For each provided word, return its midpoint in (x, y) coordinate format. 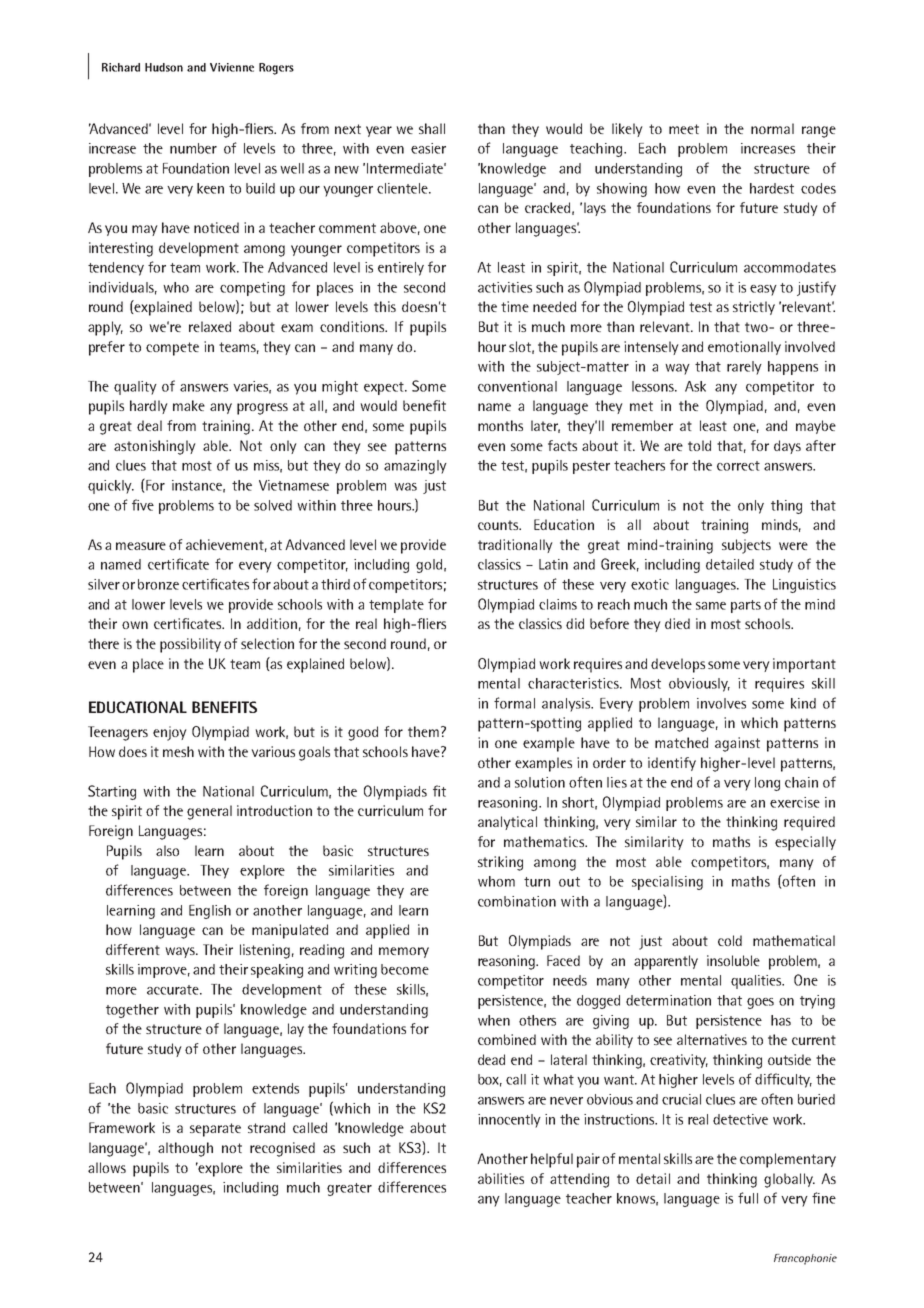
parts (746, 606)
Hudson (164, 67)
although (185, 1149)
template (396, 606)
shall (432, 128)
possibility (190, 645)
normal (772, 128)
